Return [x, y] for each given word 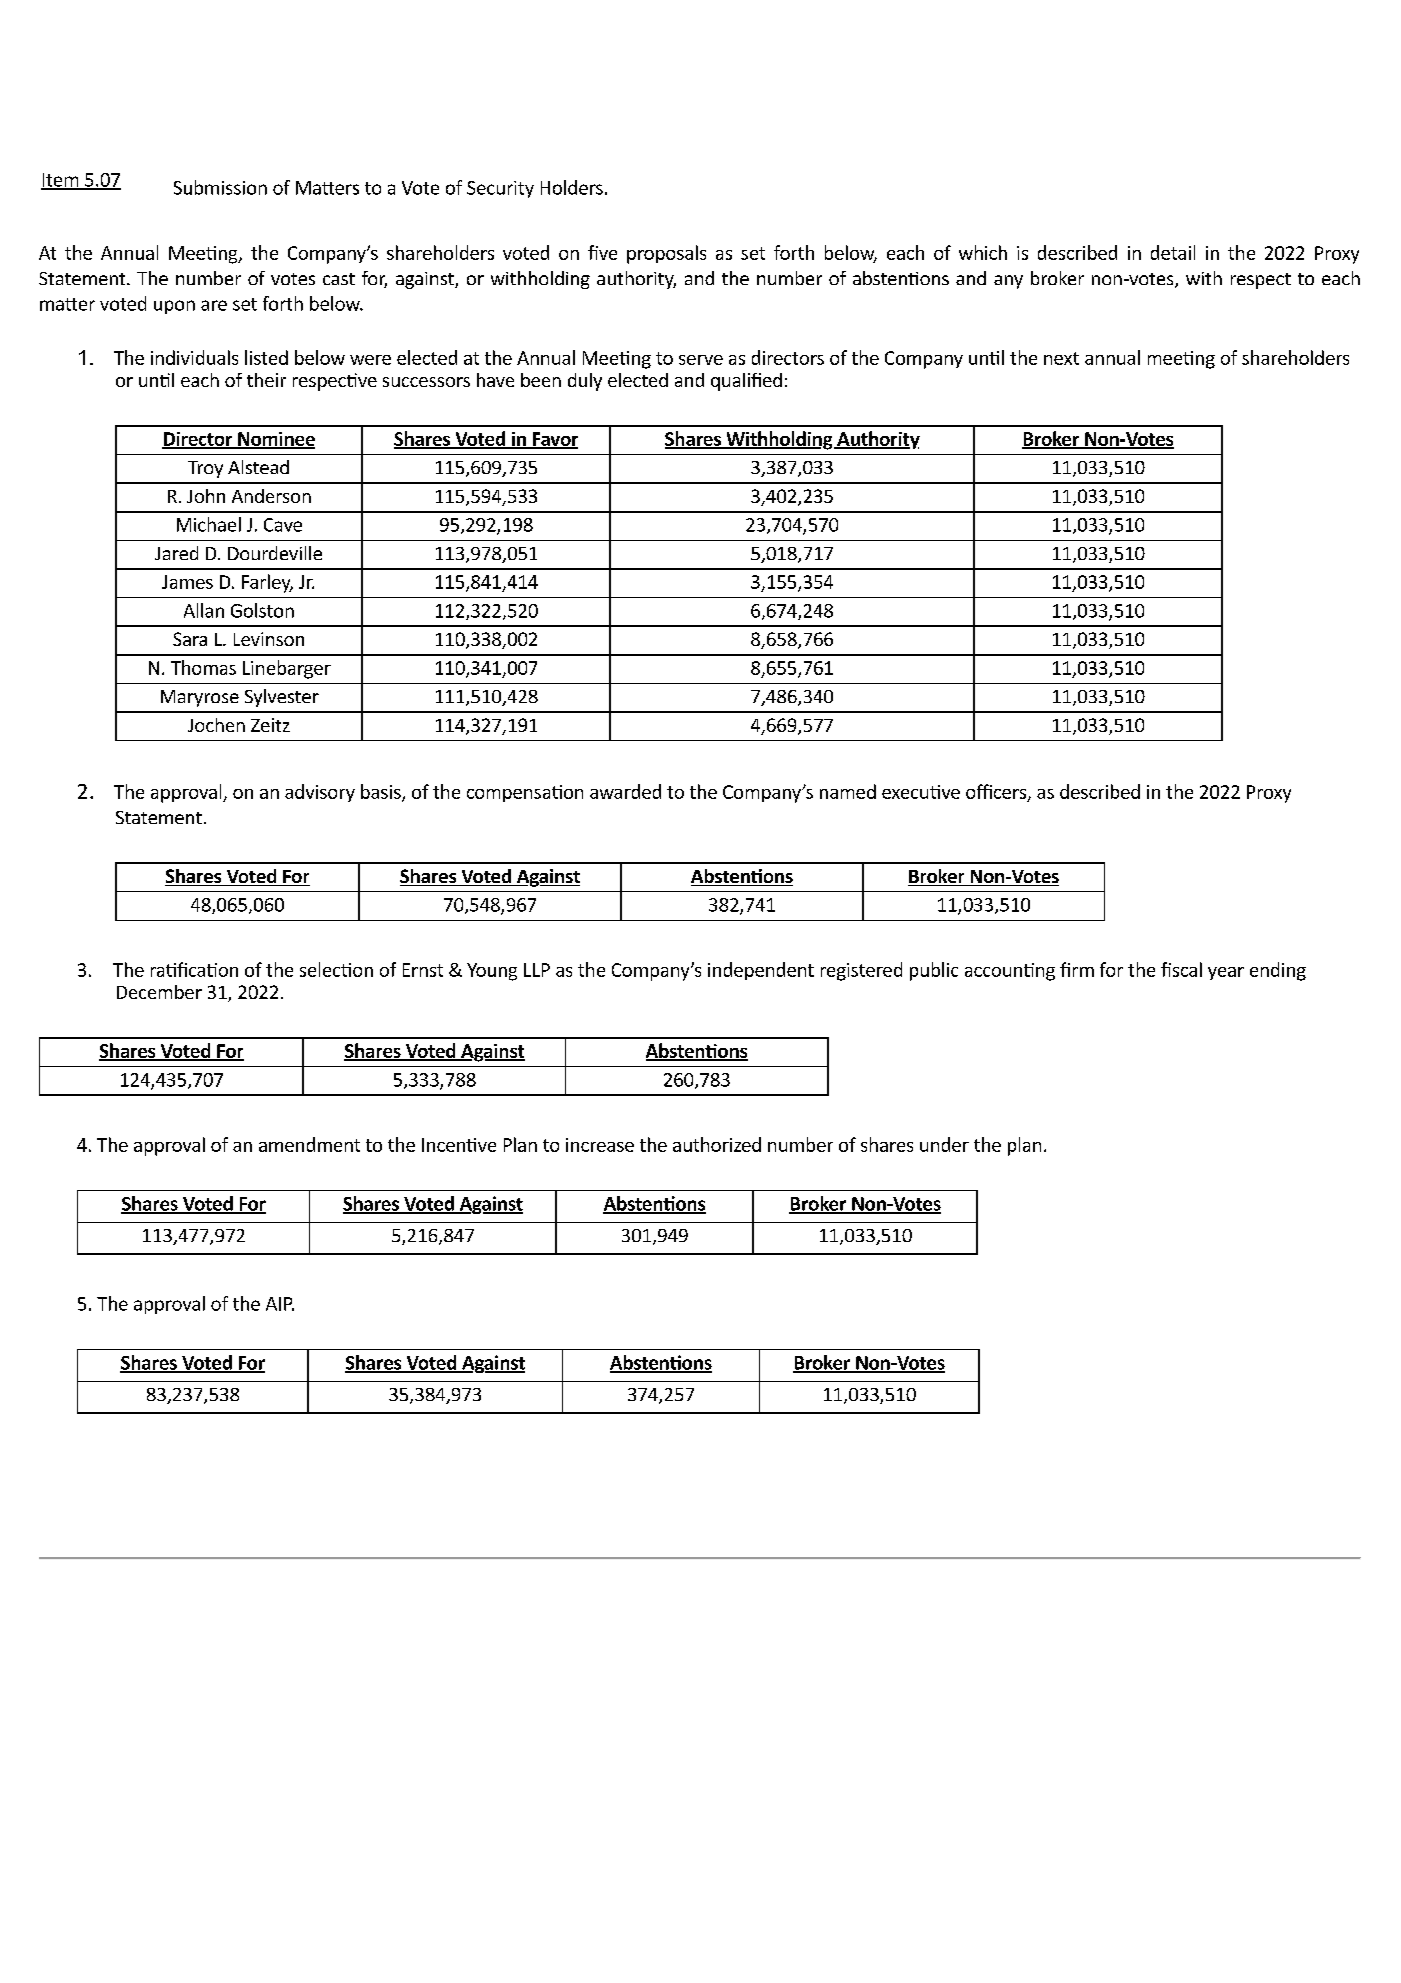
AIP [280, 1304]
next [1061, 358]
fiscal [1181, 969]
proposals [666, 254]
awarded [625, 791]
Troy [205, 469]
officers [997, 792]
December [159, 992]
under [944, 1144]
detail [1173, 252]
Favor [554, 440]
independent [761, 971]
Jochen [216, 725]
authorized [717, 1144]
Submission [220, 187]
